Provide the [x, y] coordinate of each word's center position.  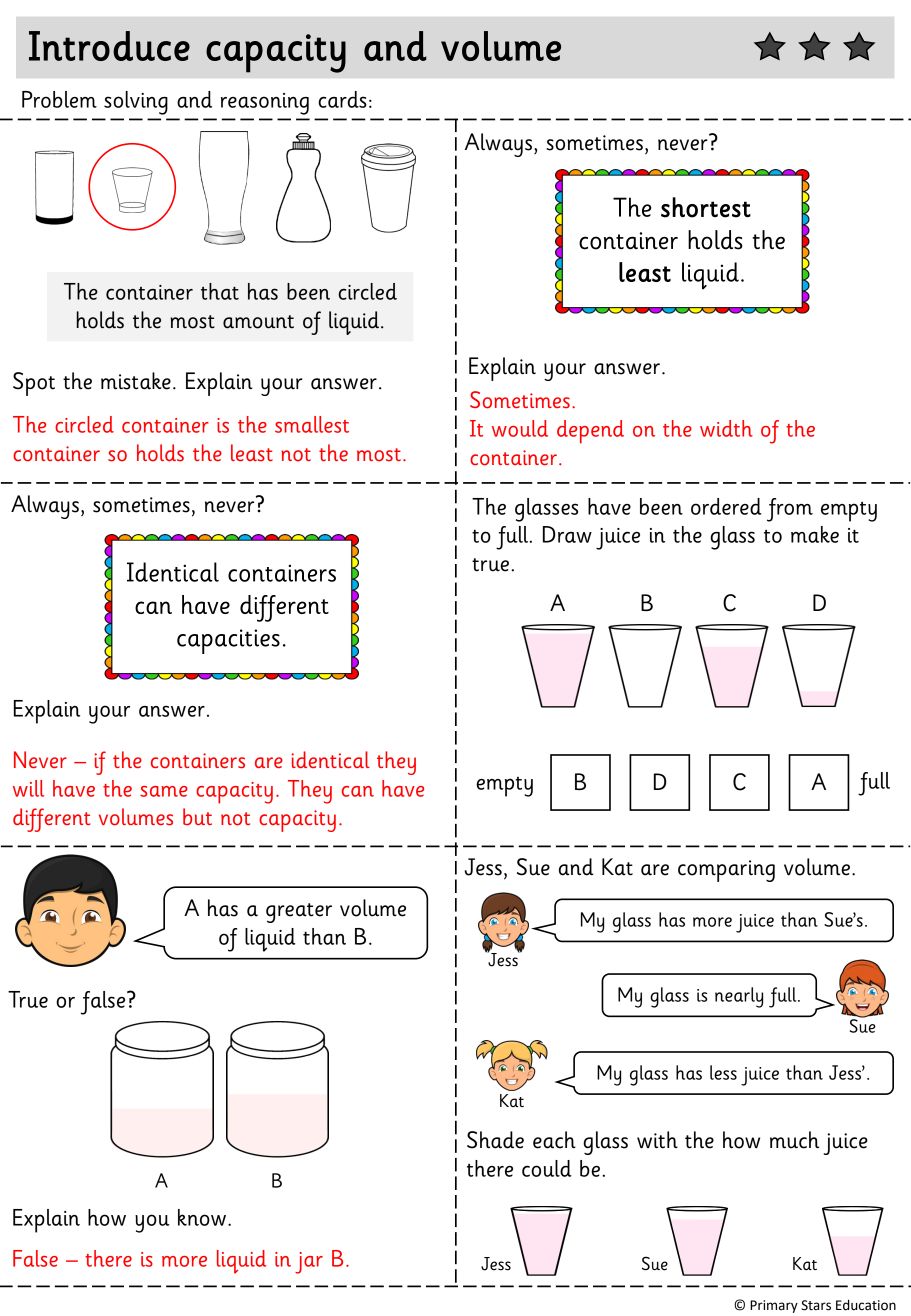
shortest [706, 207]
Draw [567, 534]
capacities [228, 641]
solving [136, 103]
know [203, 1217]
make [815, 534]
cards [342, 99]
